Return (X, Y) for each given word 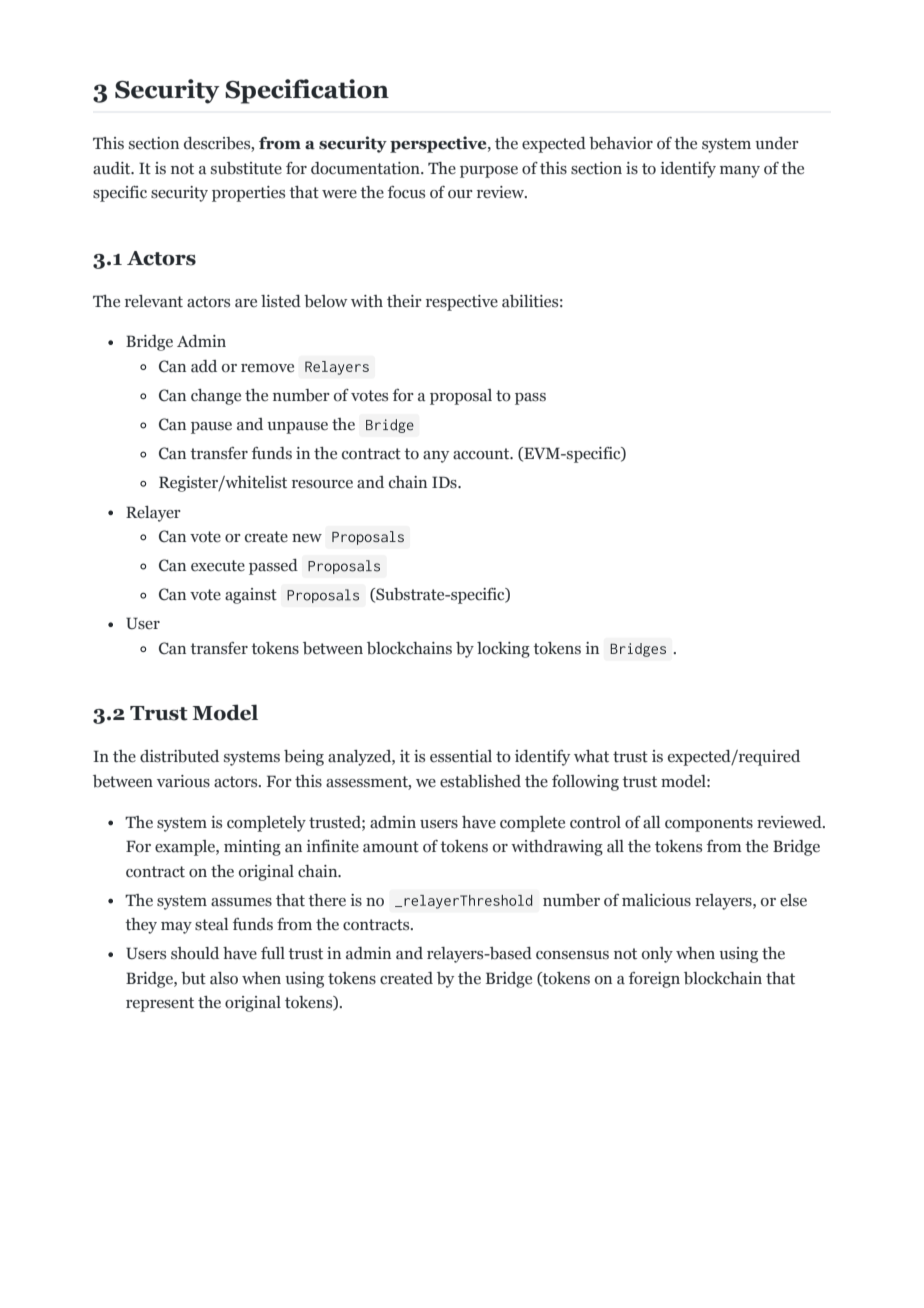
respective (462, 303)
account (482, 454)
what (591, 756)
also (224, 978)
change (216, 397)
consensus (572, 955)
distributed (179, 756)
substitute (246, 168)
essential (461, 756)
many (740, 172)
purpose (489, 172)
